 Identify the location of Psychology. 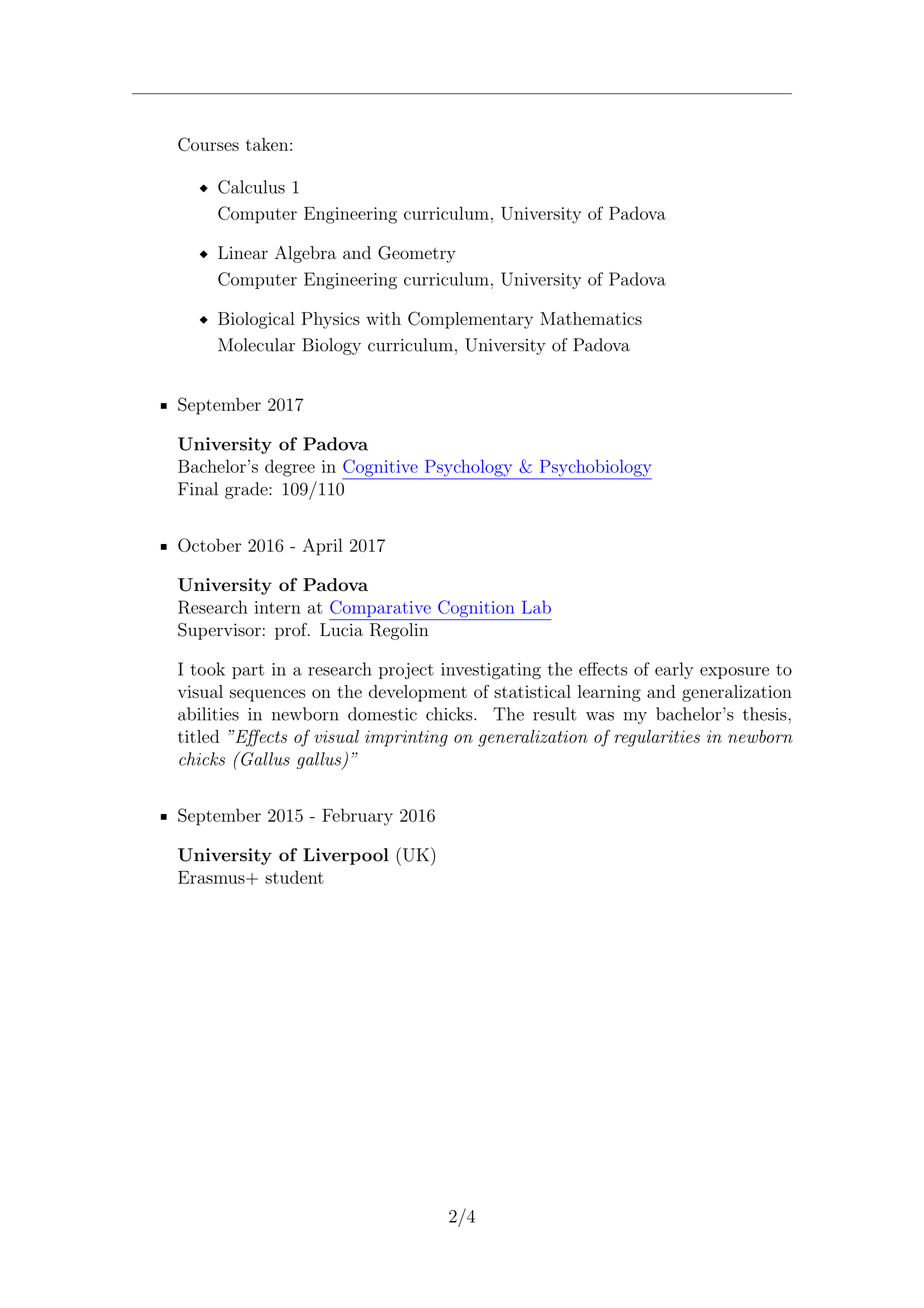
(468, 469).
